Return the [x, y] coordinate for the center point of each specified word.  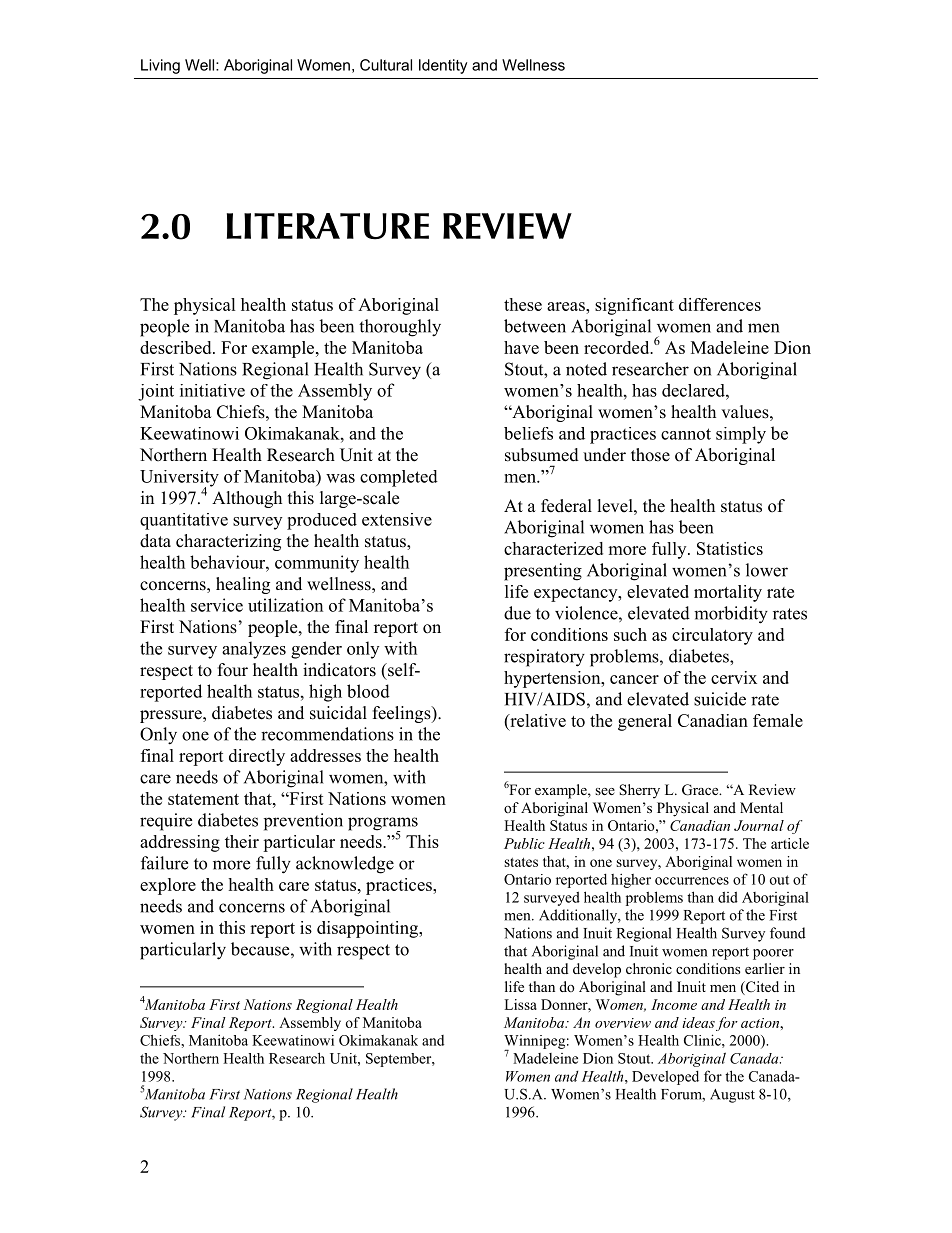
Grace [701, 790]
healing [243, 585]
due [517, 613]
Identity [443, 66]
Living [160, 66]
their [242, 841]
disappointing [369, 929]
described [177, 347]
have [521, 347]
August [732, 1096]
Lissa [520, 1004]
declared [694, 390]
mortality [728, 593]
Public [524, 843]
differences [720, 304]
